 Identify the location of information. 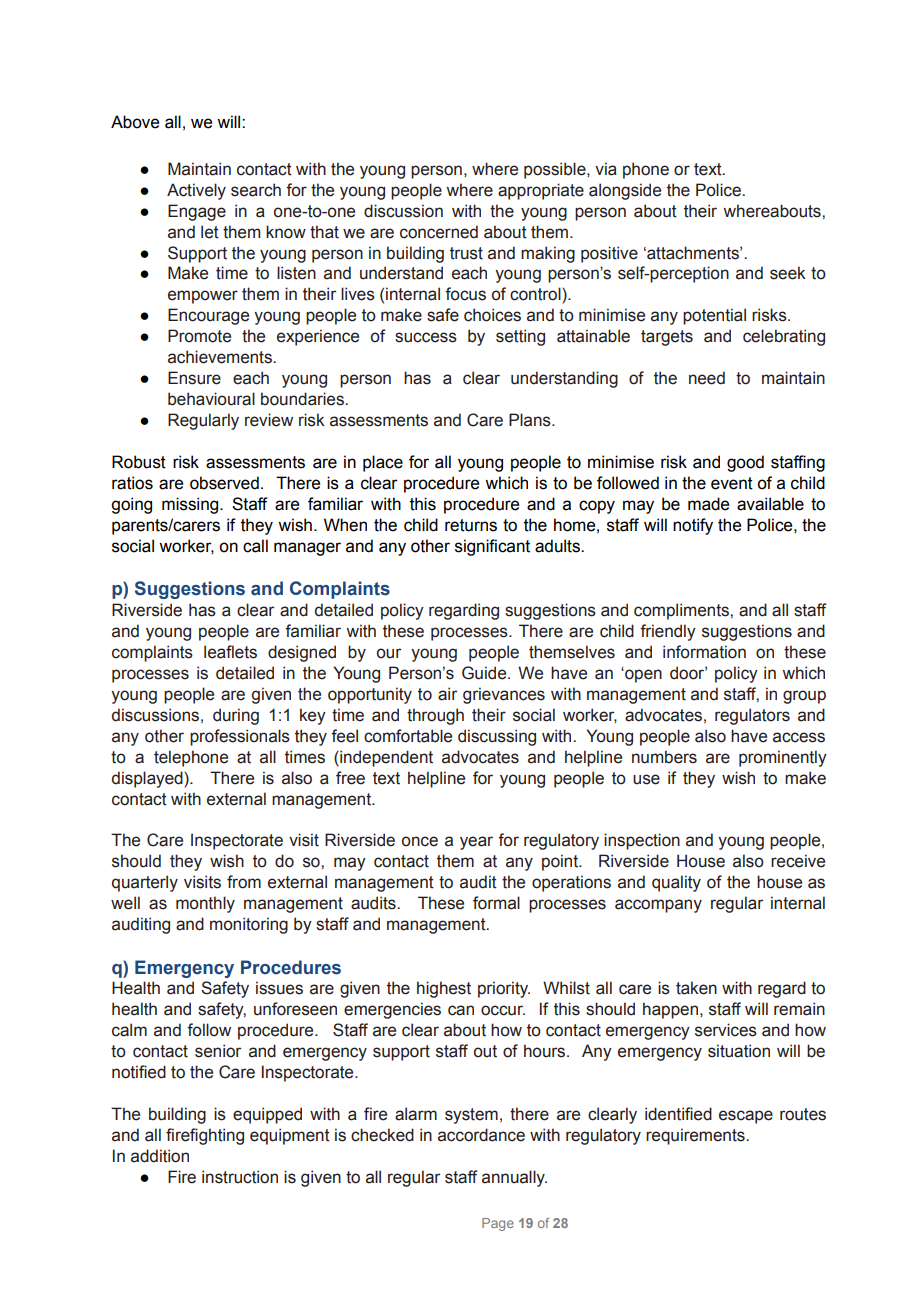
(704, 652).
